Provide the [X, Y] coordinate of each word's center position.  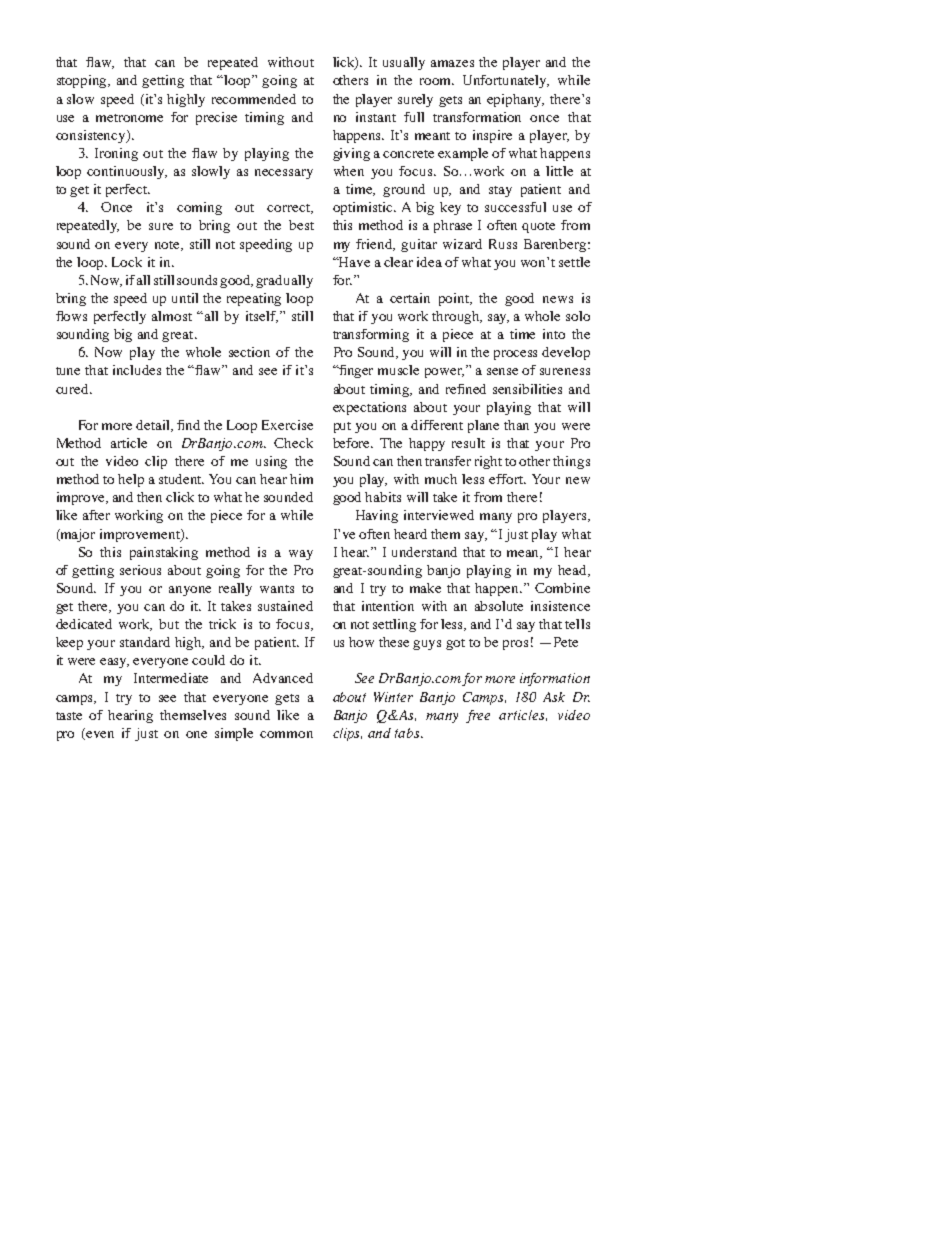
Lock [127, 262]
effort [507, 479]
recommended [254, 99]
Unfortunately [506, 81]
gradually [284, 281]
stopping [83, 81]
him [301, 479]
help [131, 480]
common [286, 734]
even [100, 734]
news [558, 299]
